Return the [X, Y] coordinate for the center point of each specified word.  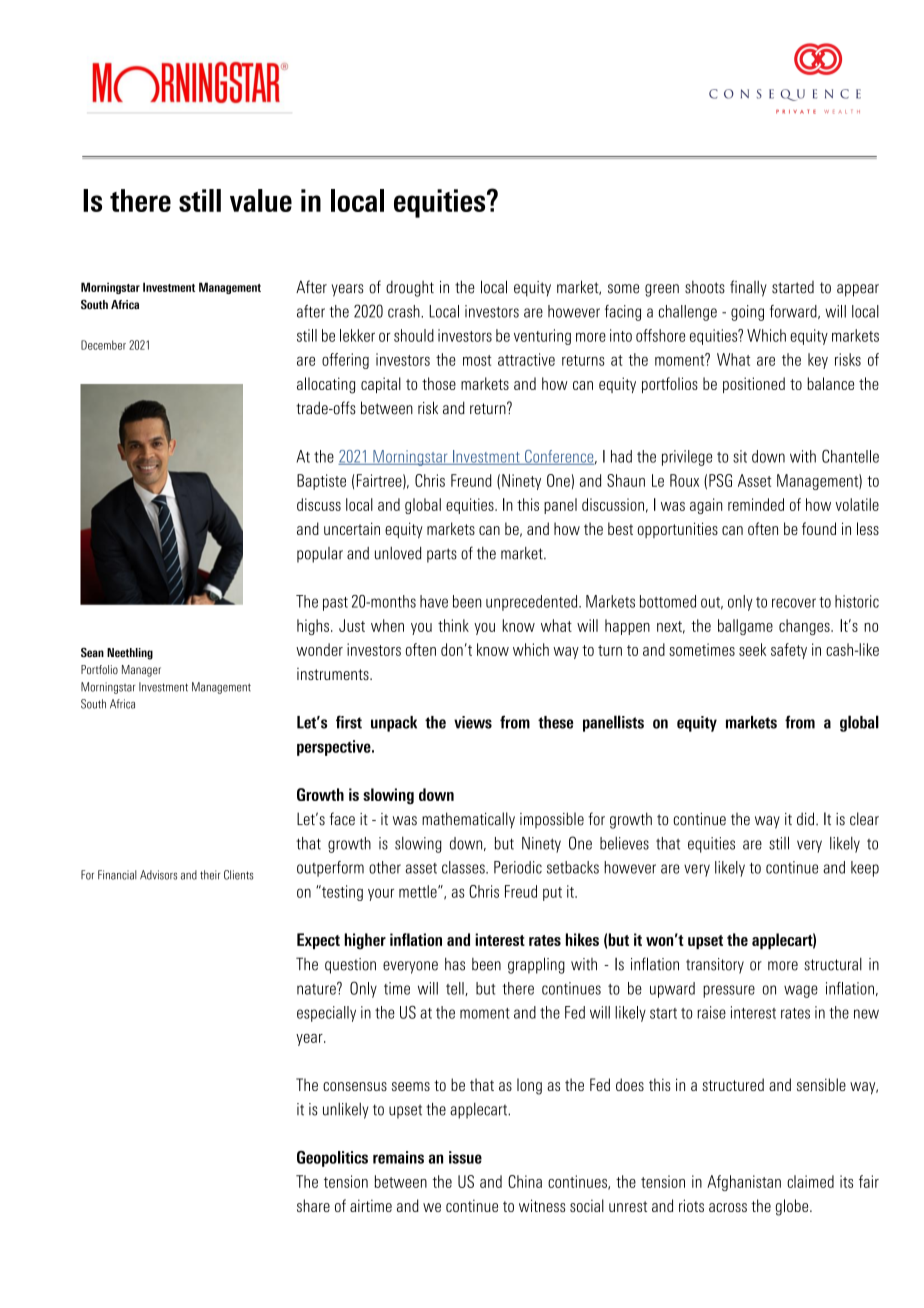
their [210, 875]
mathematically [468, 820]
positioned [754, 385]
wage [801, 991]
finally [748, 288]
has [455, 964]
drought [410, 289]
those [439, 383]
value [261, 200]
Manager [141, 671]
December [103, 345]
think [453, 625]
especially [326, 1014]
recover [794, 603]
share [313, 1205]
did [807, 818]
